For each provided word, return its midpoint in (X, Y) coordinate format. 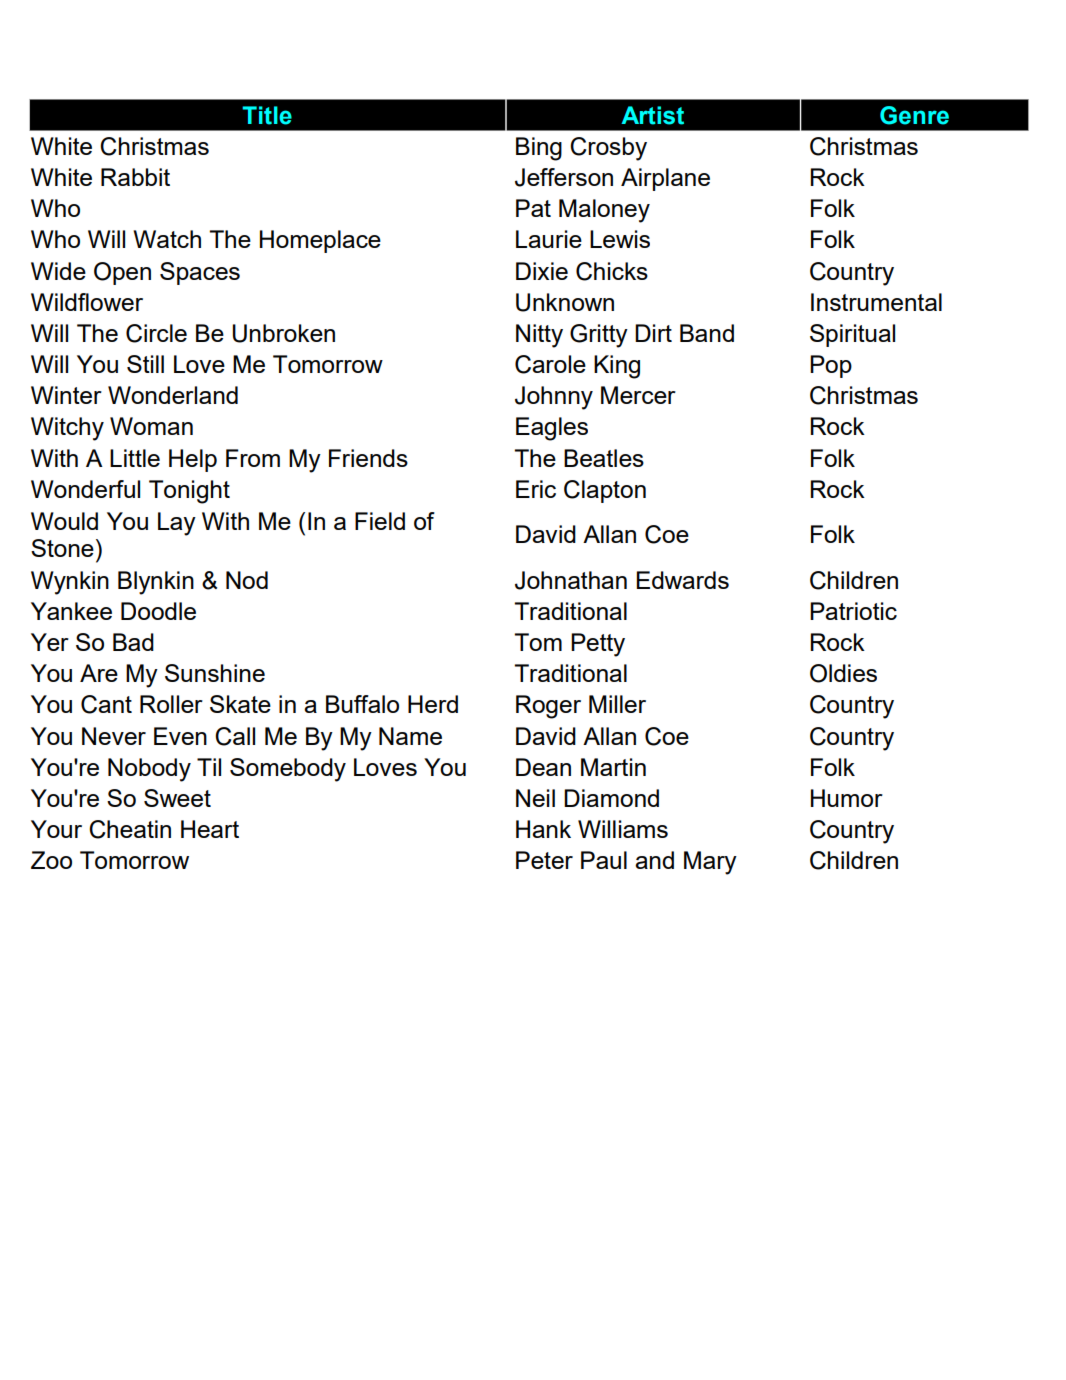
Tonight (189, 492)
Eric (536, 489)
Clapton (605, 491)
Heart (210, 829)
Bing (539, 149)
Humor (847, 798)
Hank (543, 829)
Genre (914, 115)
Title (267, 115)
